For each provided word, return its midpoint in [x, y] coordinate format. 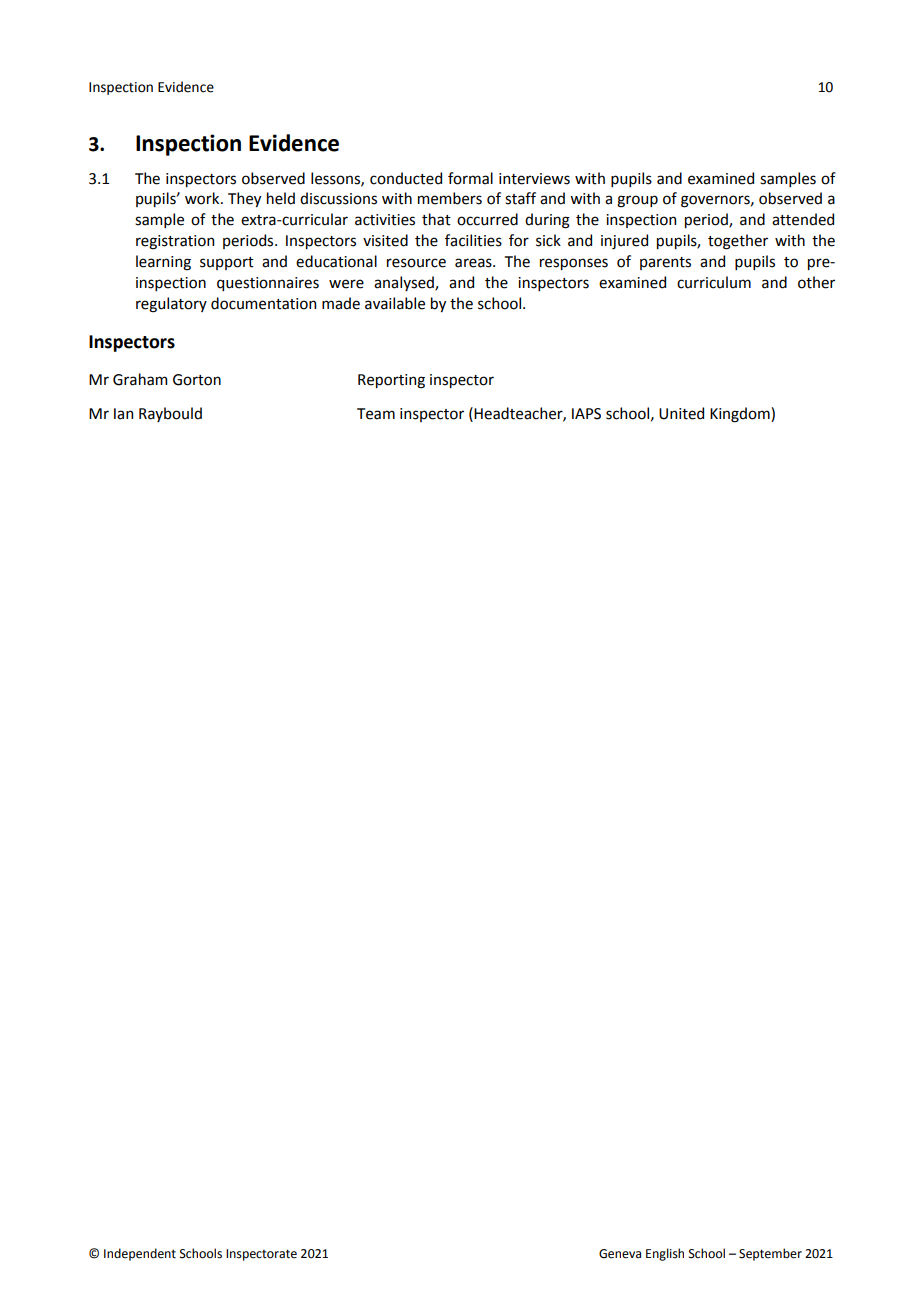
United [681, 413]
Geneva [620, 1254]
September [770, 1254]
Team [376, 414]
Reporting [391, 381]
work [203, 198]
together [738, 242]
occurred [487, 219]
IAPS [586, 414]
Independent [140, 1254]
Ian [123, 414]
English [665, 1254]
